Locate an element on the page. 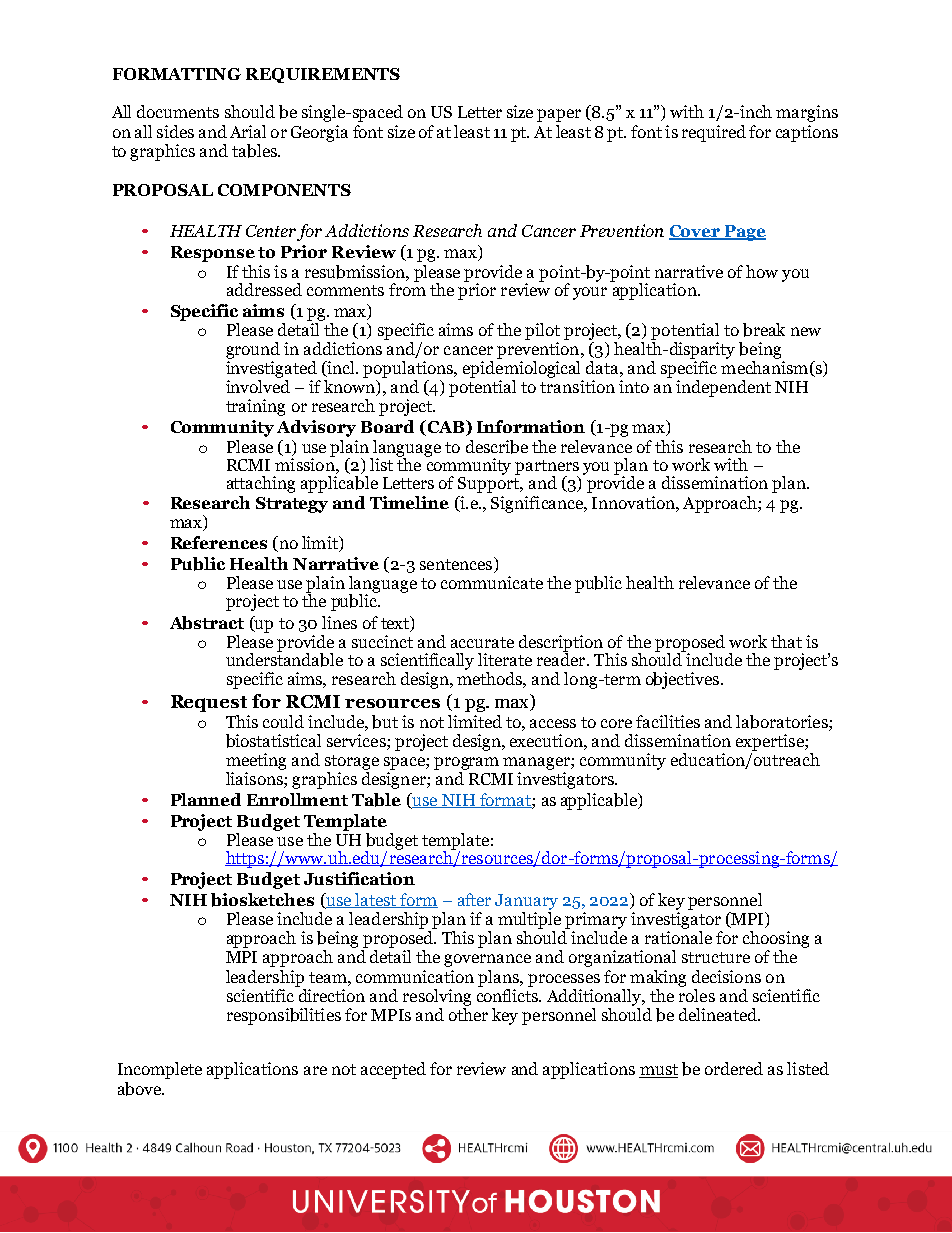  program is located at coordinates (466, 763).
